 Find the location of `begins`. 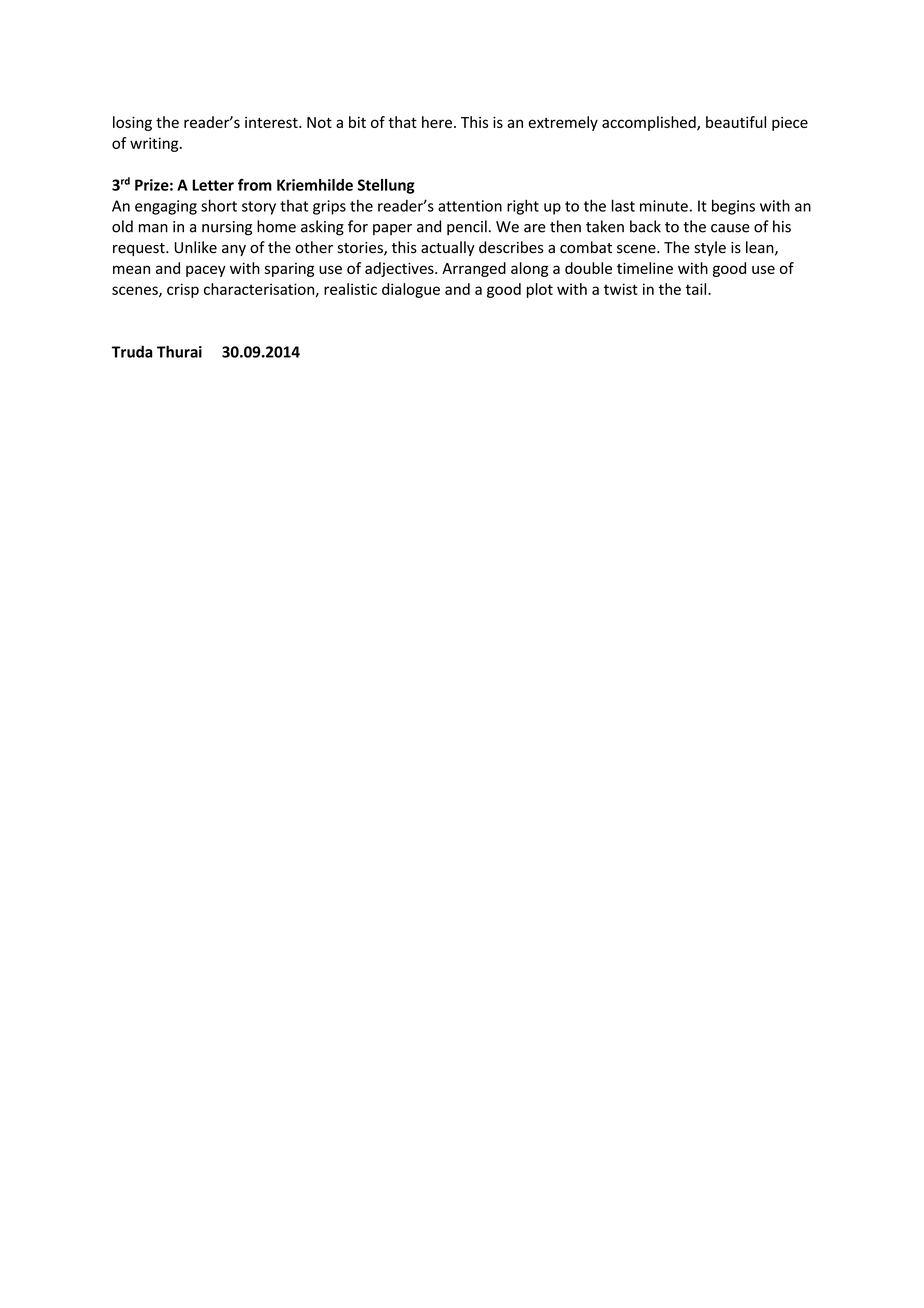

begins is located at coordinates (733, 207).
